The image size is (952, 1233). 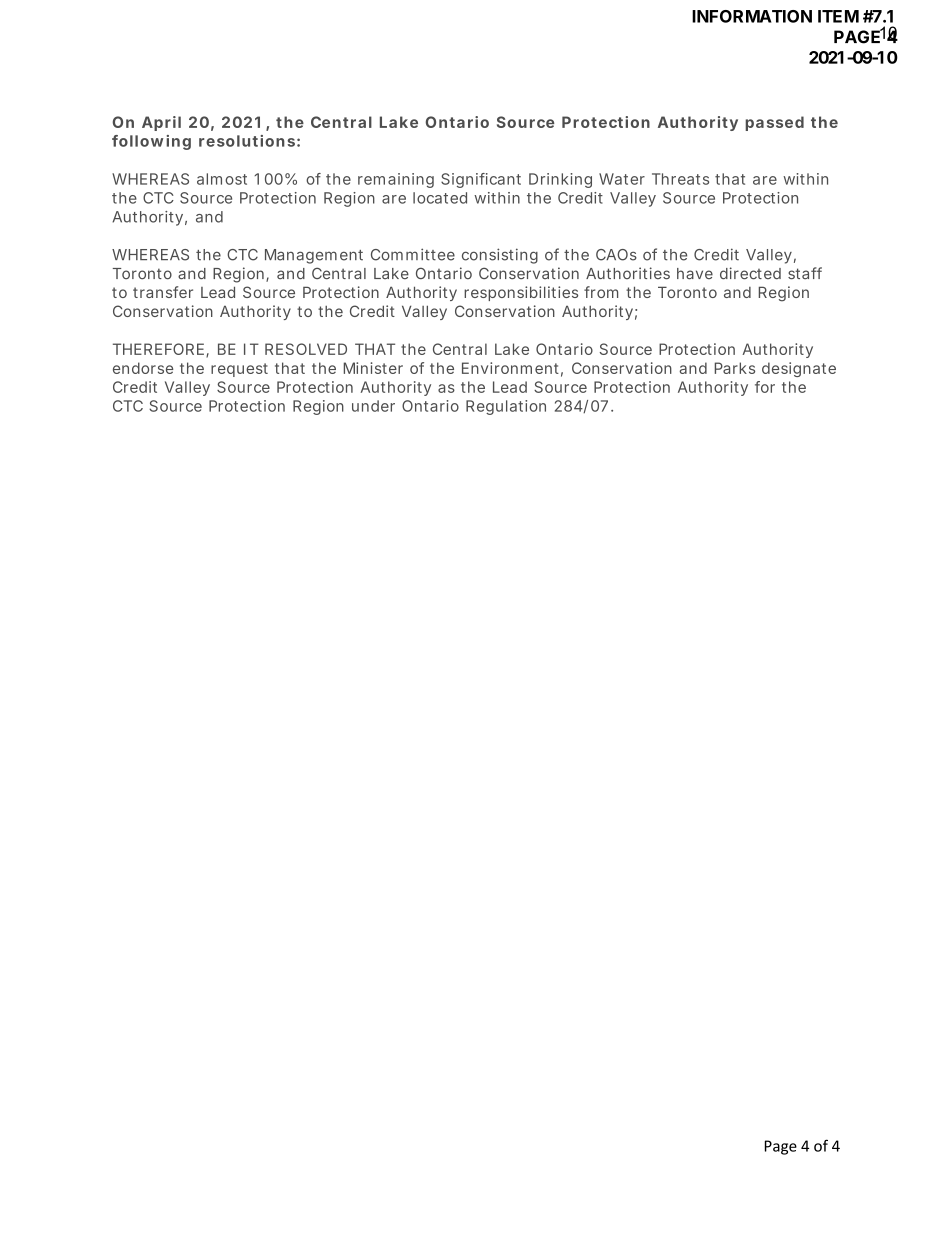 What do you see at coordinates (239, 370) in the screenshot?
I see `request` at bounding box center [239, 370].
